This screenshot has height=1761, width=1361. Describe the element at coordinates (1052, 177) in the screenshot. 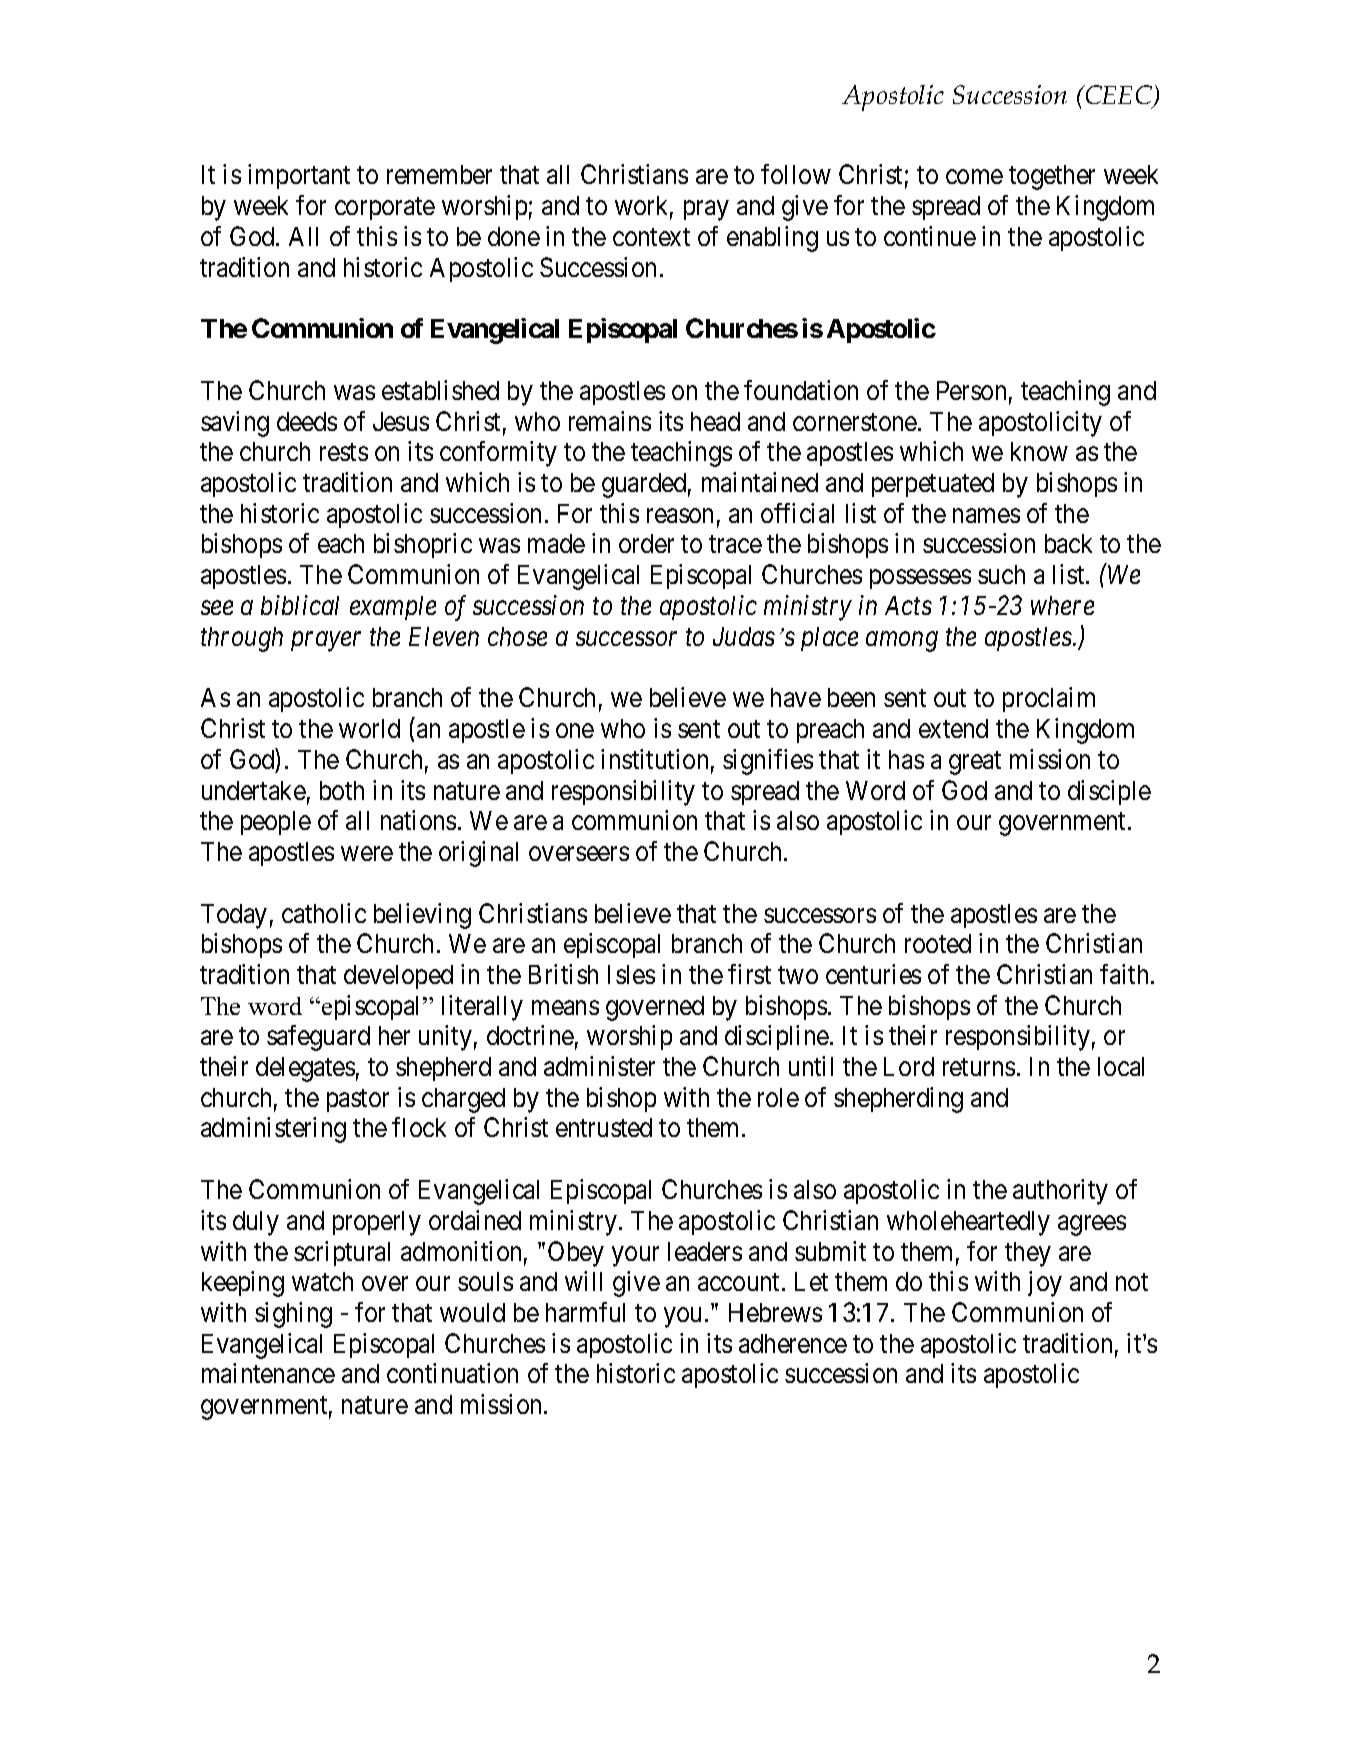

I see `together` at that location.
